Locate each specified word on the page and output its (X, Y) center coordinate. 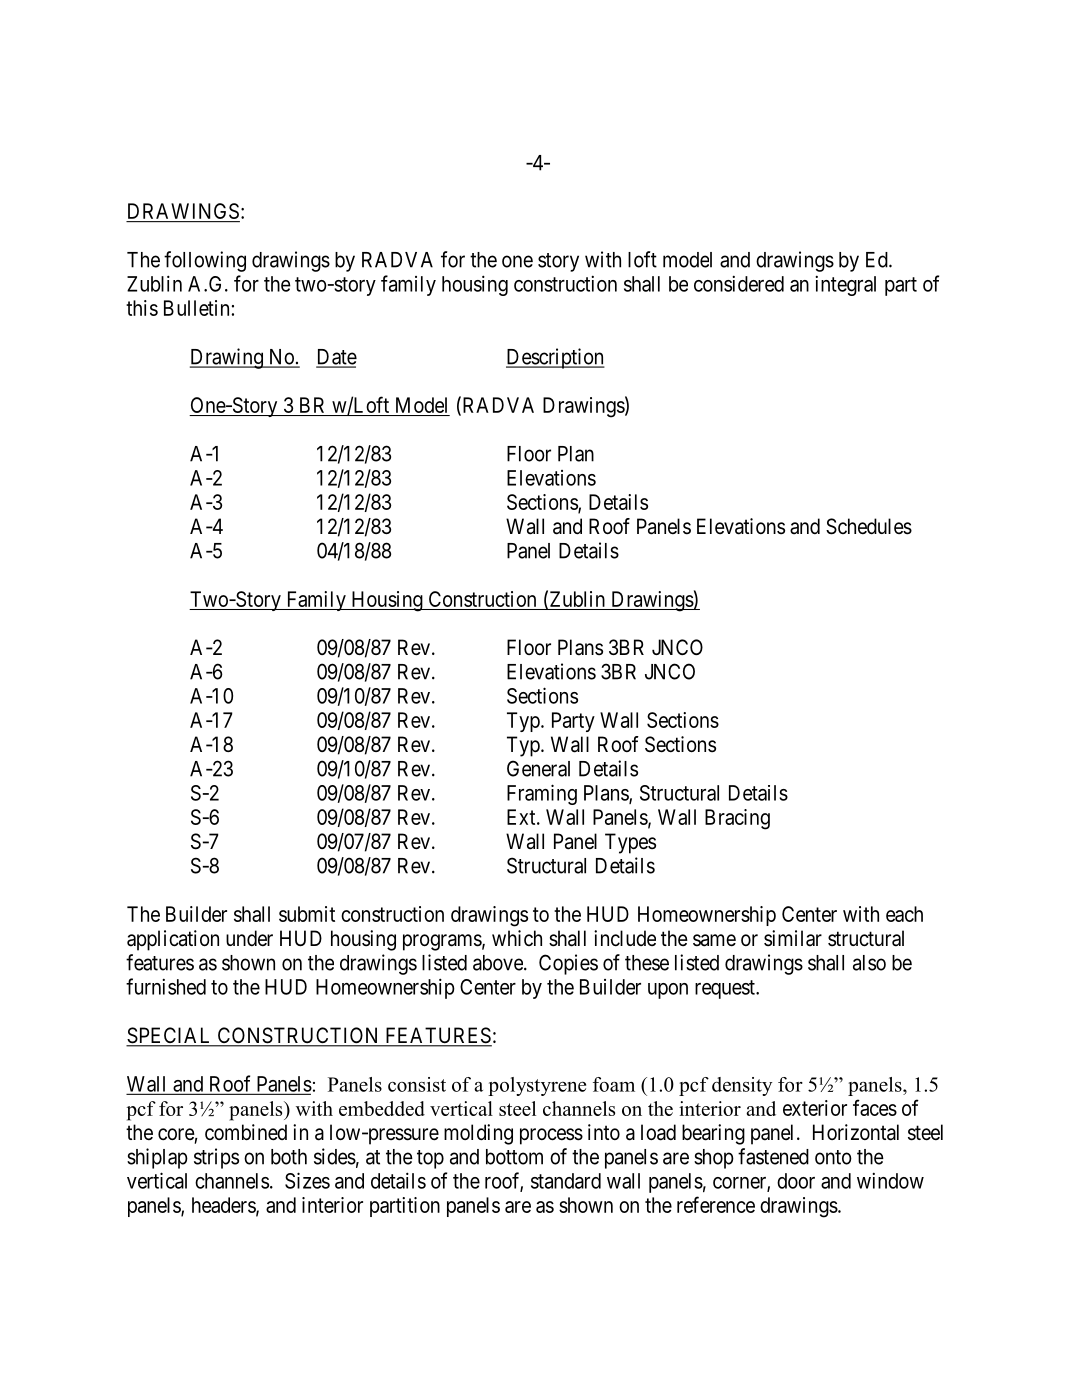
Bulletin (196, 308)
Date (336, 358)
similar (793, 938)
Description (555, 358)
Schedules (869, 526)
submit (307, 914)
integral (845, 285)
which (517, 938)
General (538, 768)
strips (216, 1158)
